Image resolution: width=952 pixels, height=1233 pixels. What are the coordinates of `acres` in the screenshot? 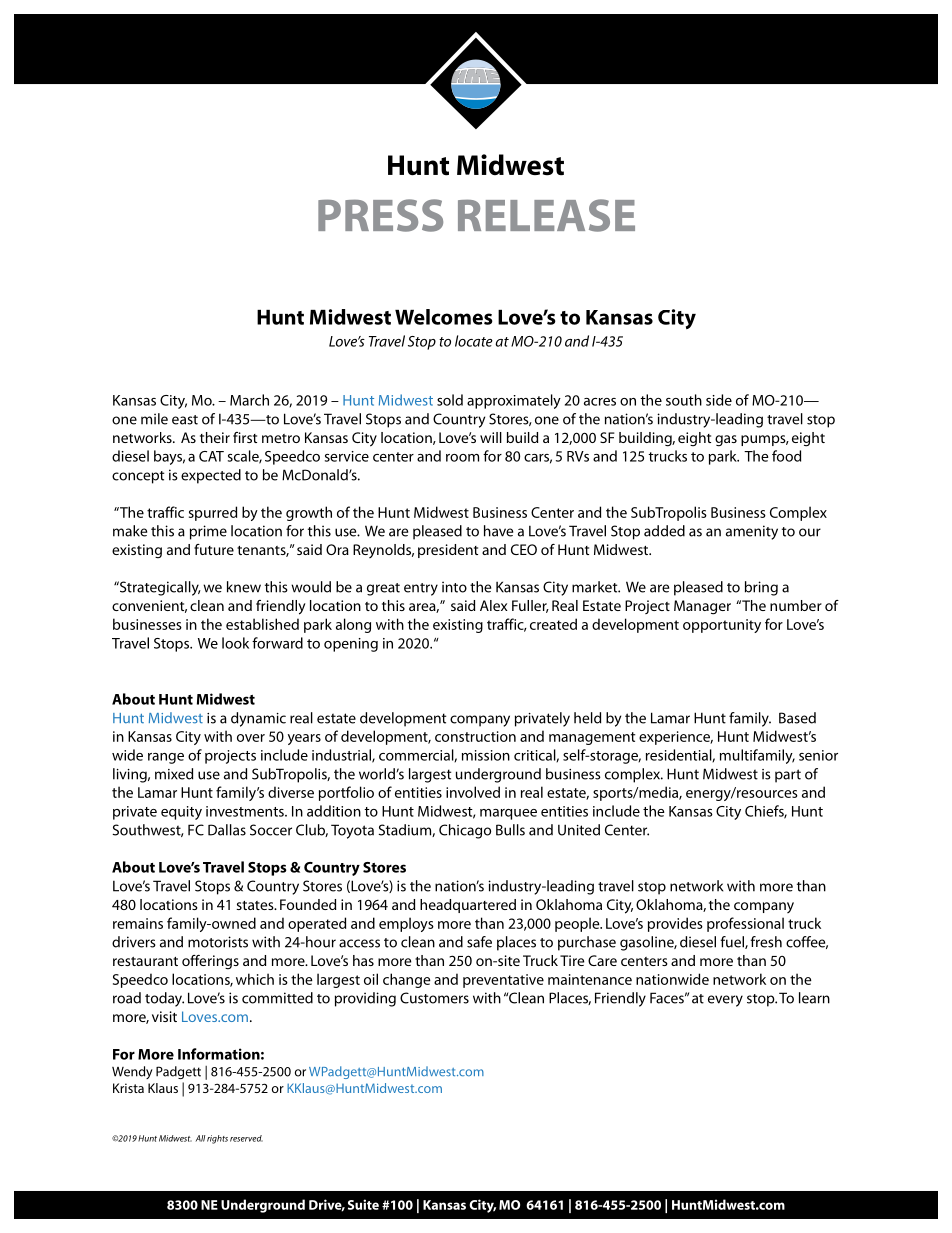 It's located at (600, 402).
